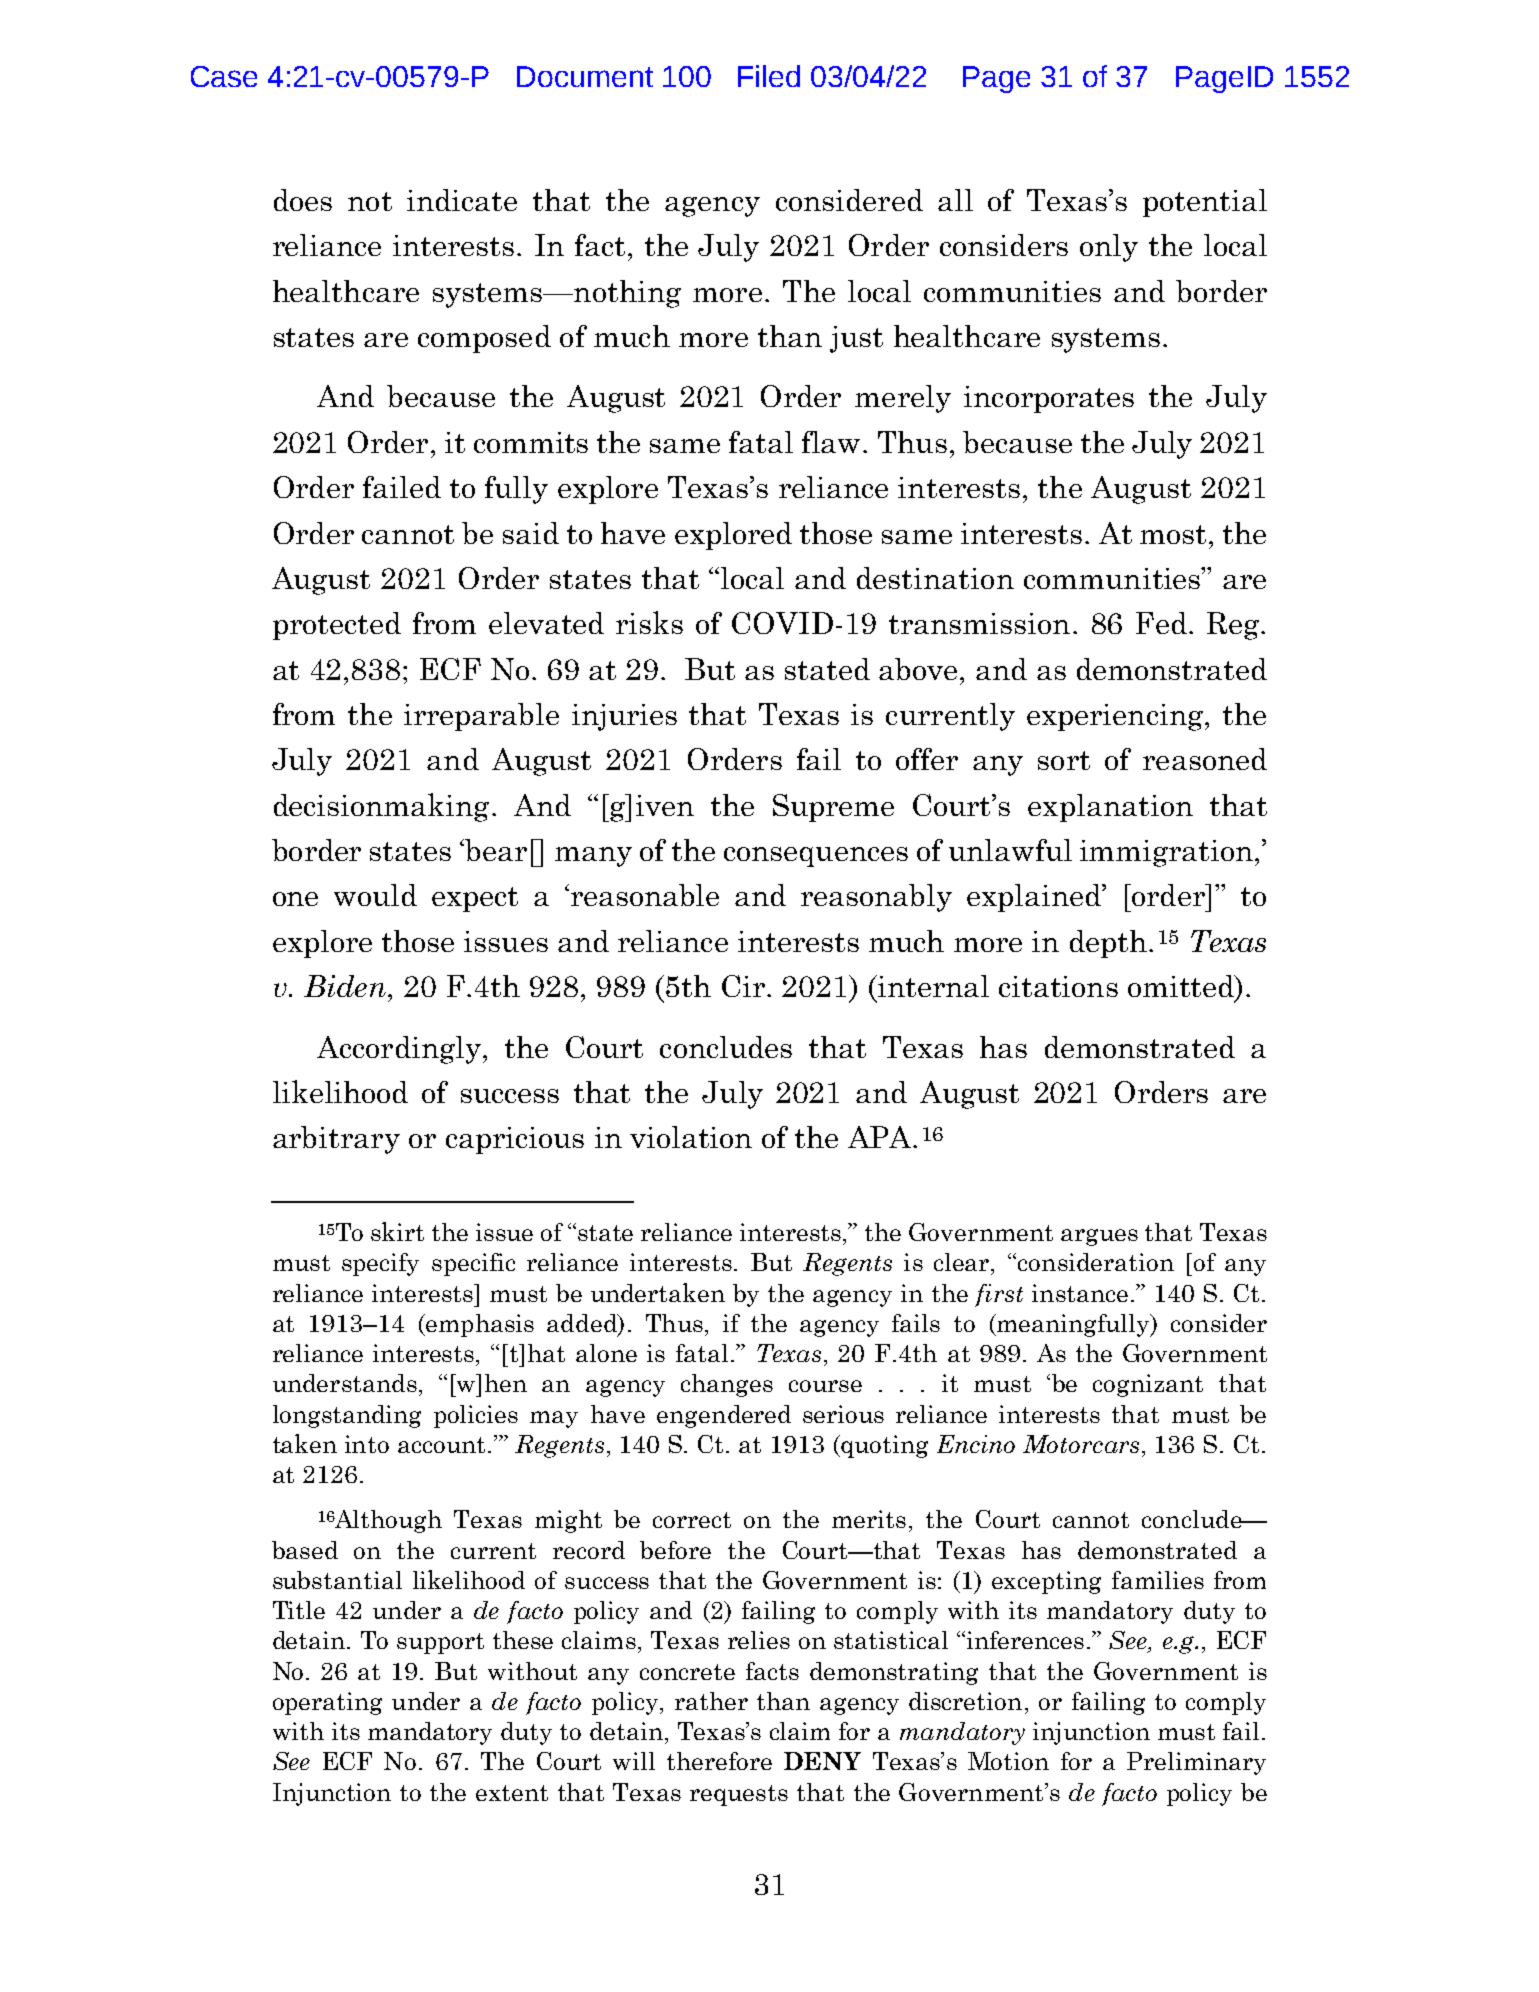 This screenshot has width=1539, height=1992. Describe the element at coordinates (1116, 717) in the screenshot. I see `experiencing` at that location.
